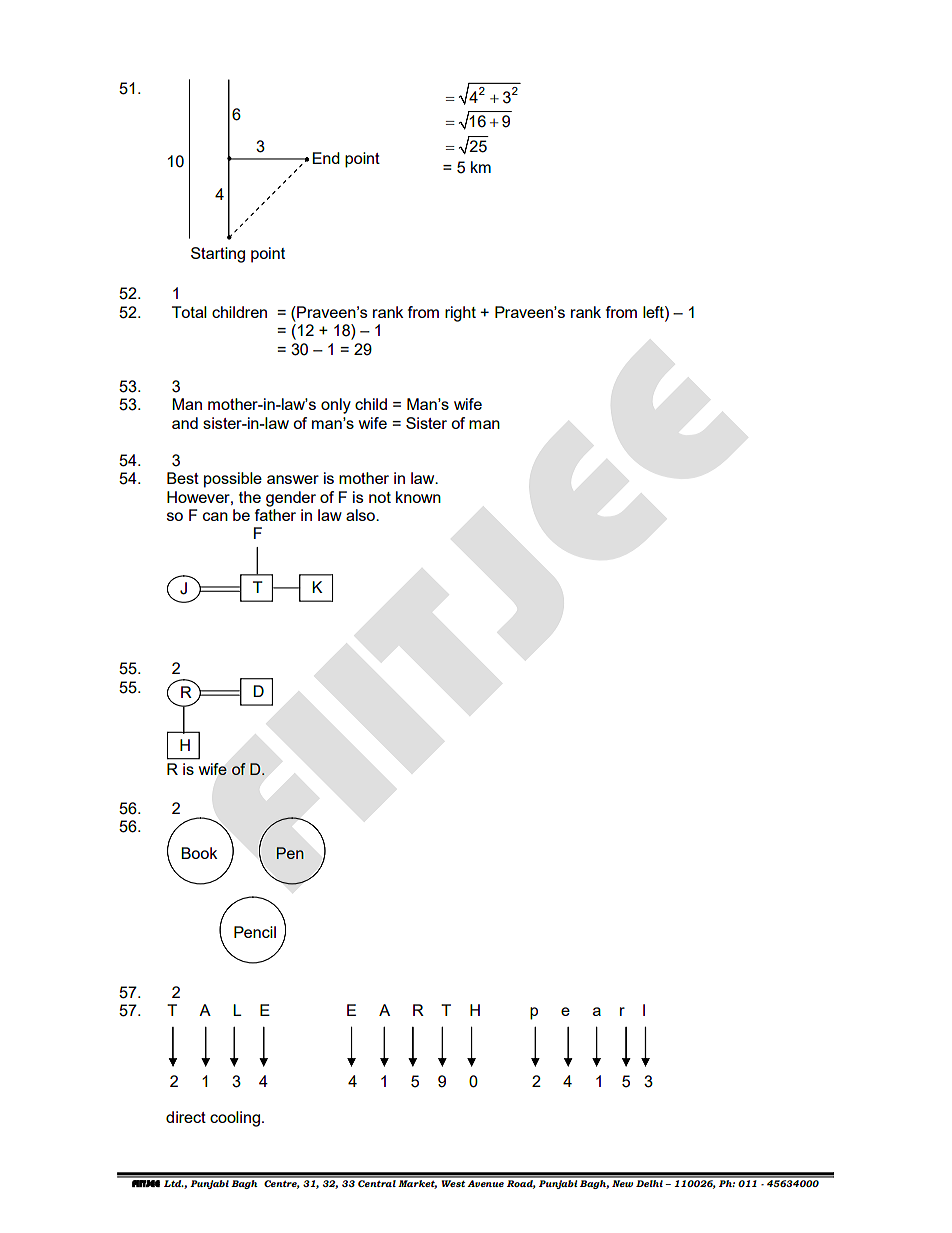 The height and width of the screenshot is (1233, 952). Describe the element at coordinates (255, 932) in the screenshot. I see `Pencil` at that location.
